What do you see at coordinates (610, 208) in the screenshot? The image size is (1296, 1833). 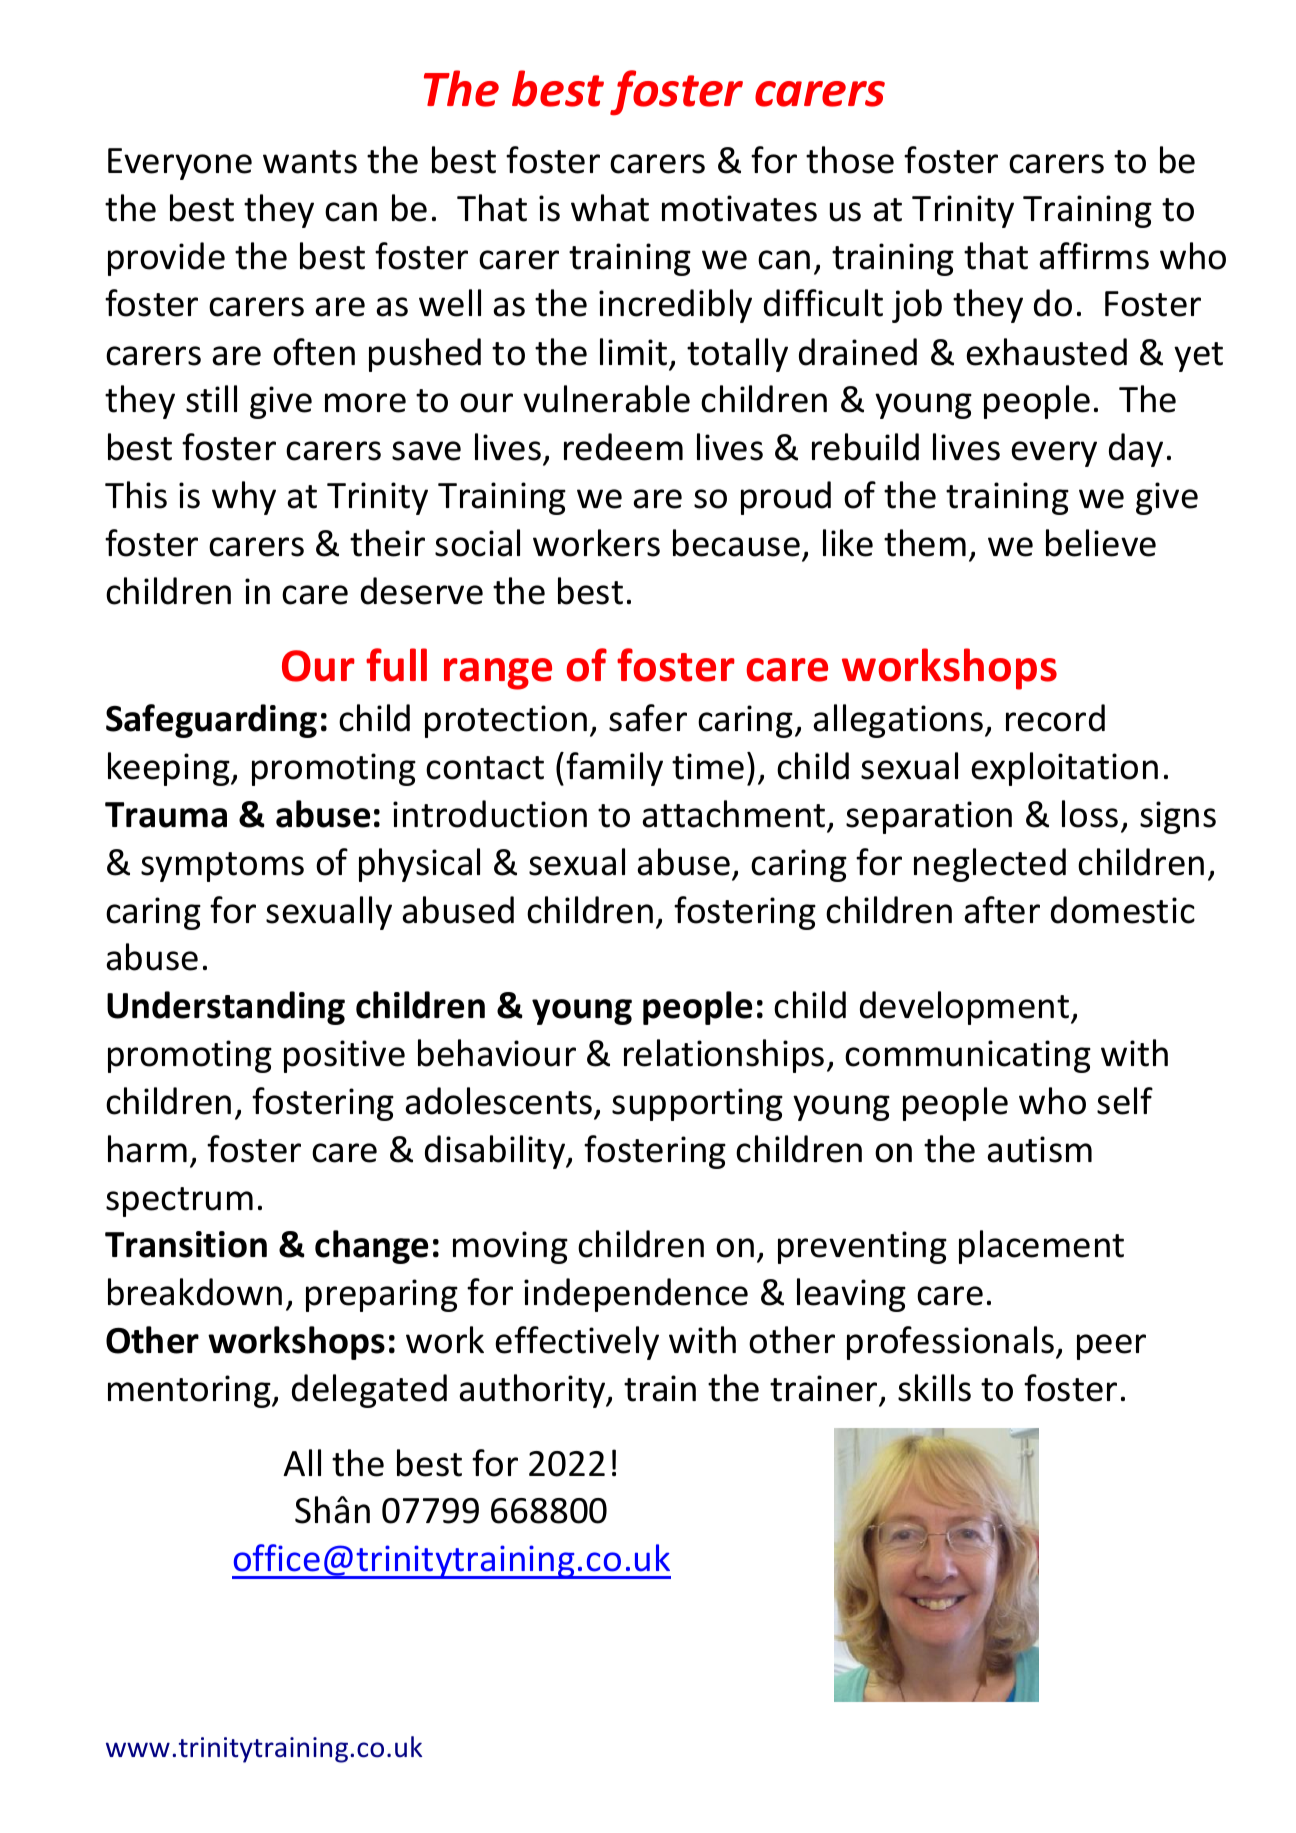 I see `what` at bounding box center [610, 208].
